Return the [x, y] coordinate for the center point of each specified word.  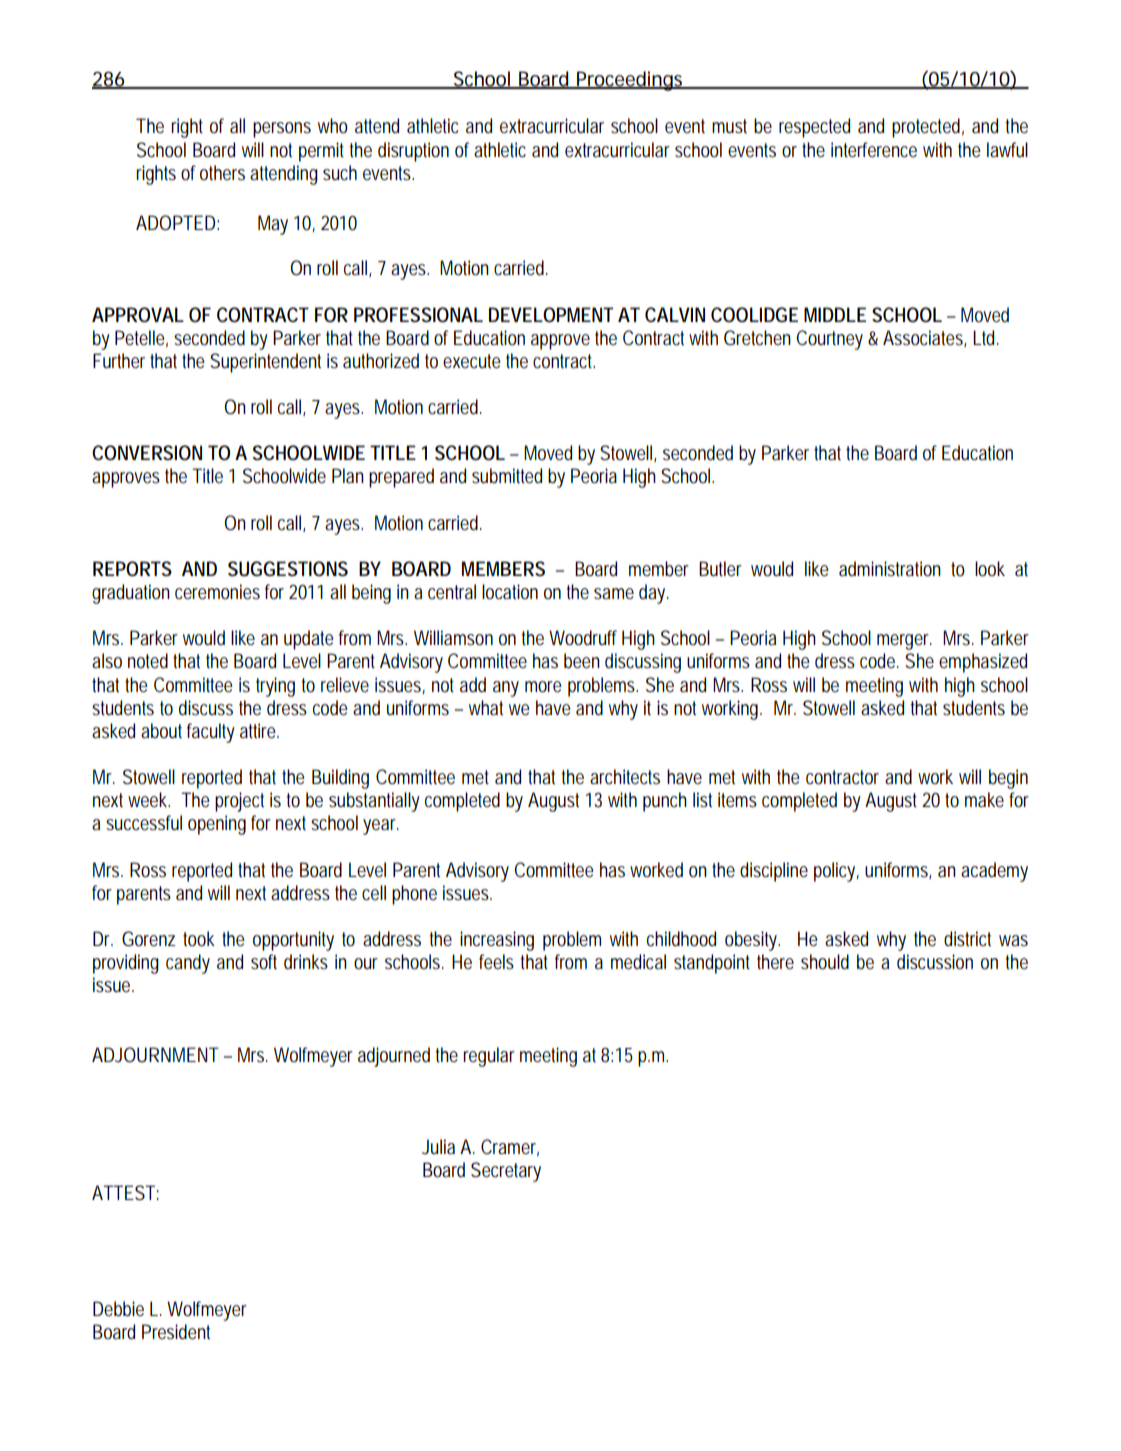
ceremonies [217, 592]
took [199, 939]
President [176, 1332]
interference [874, 150]
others [222, 173]
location [510, 591]
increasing [497, 941]
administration [890, 569]
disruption [413, 152]
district [967, 939]
